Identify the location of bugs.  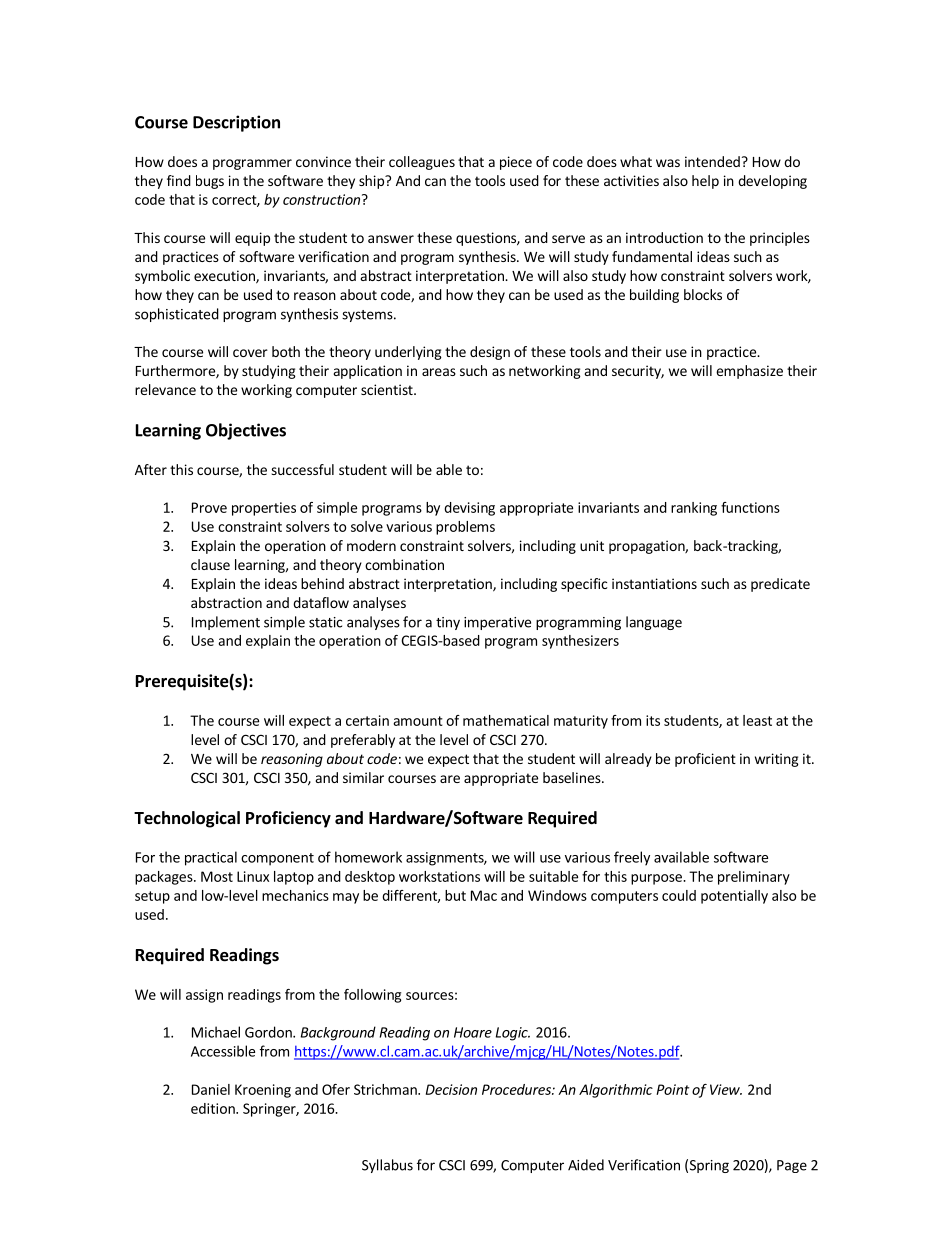
(210, 182).
